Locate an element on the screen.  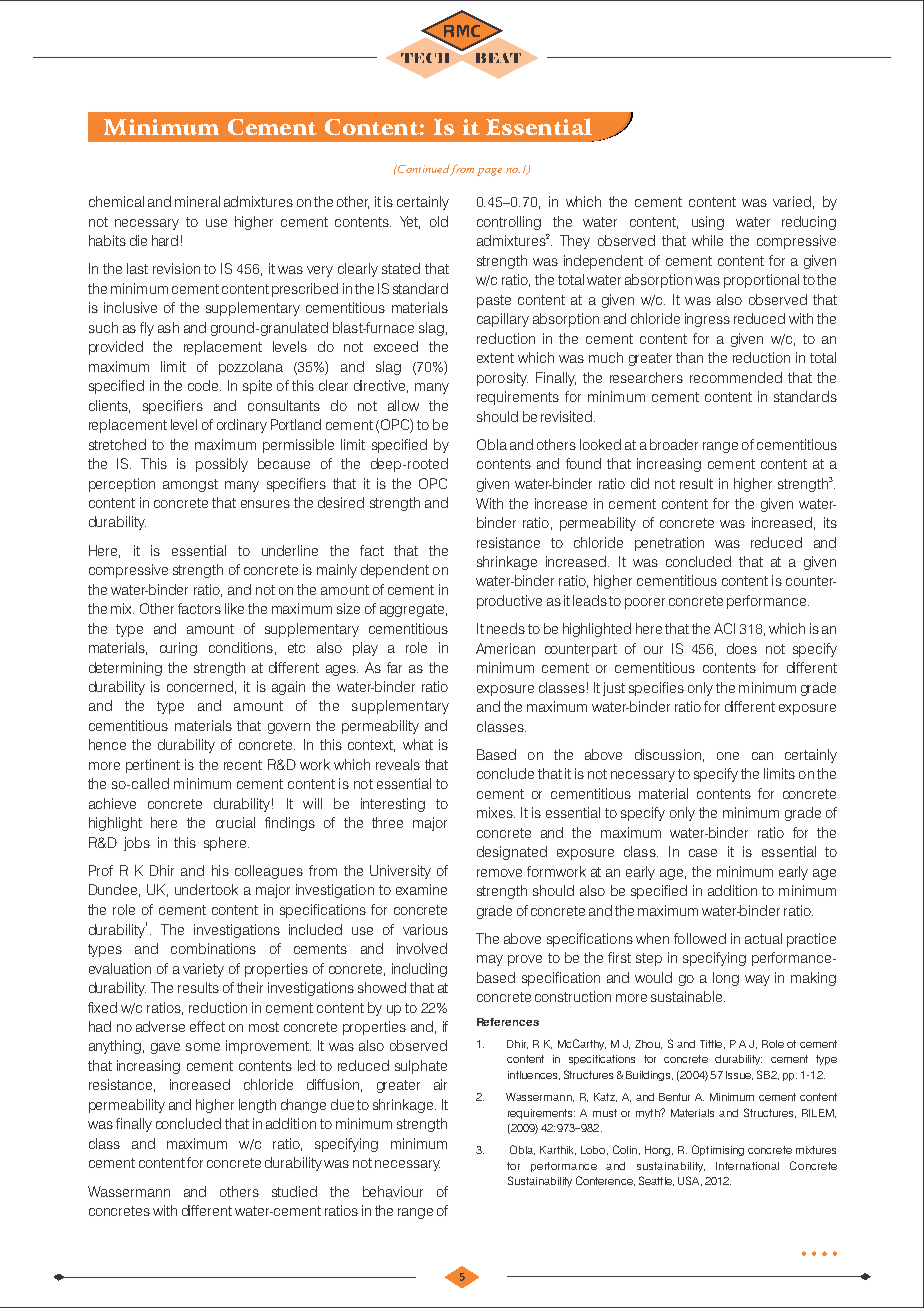
old is located at coordinates (439, 221).
